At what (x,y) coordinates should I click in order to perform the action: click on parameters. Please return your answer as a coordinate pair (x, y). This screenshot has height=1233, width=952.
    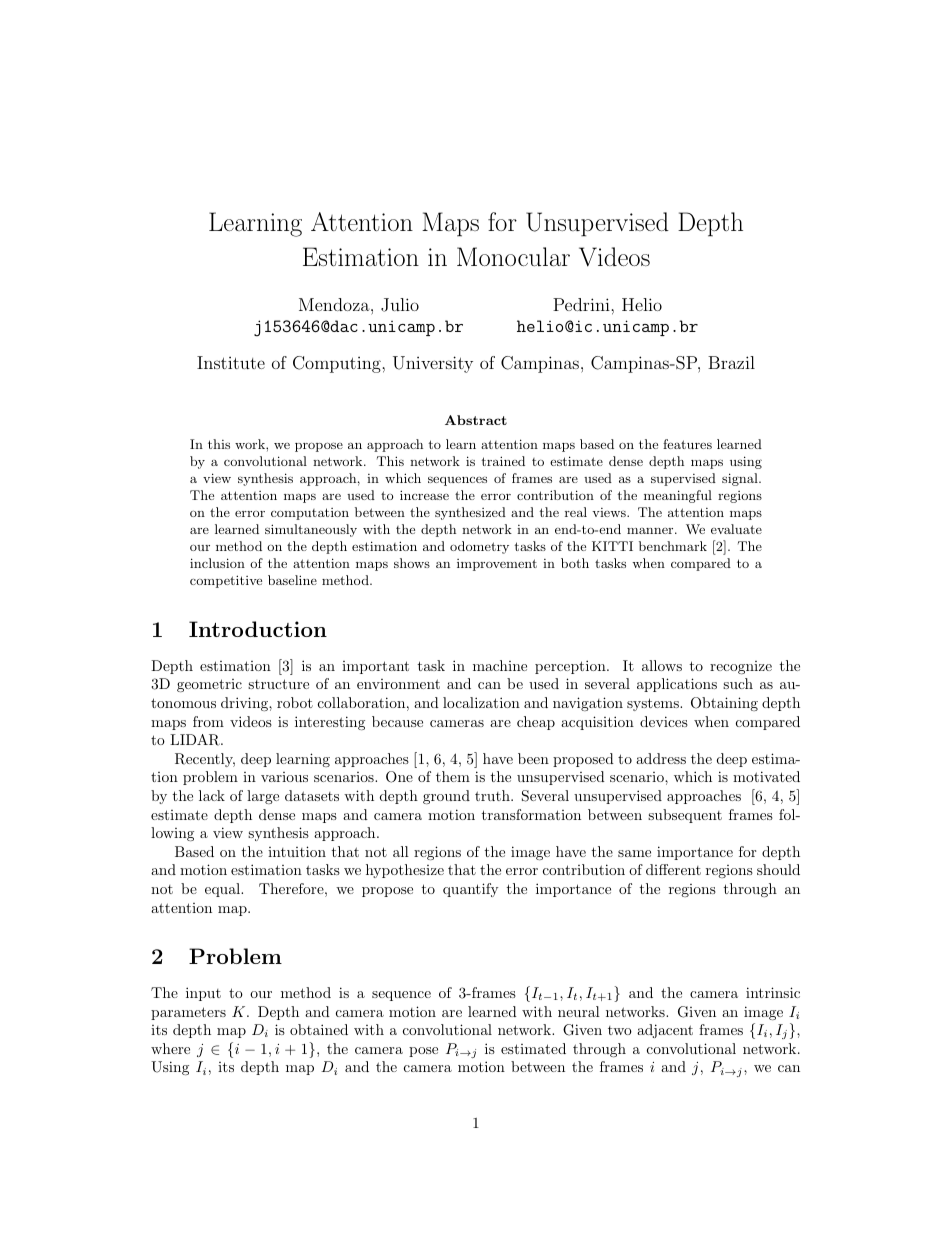
    Looking at the image, I should click on (188, 1013).
